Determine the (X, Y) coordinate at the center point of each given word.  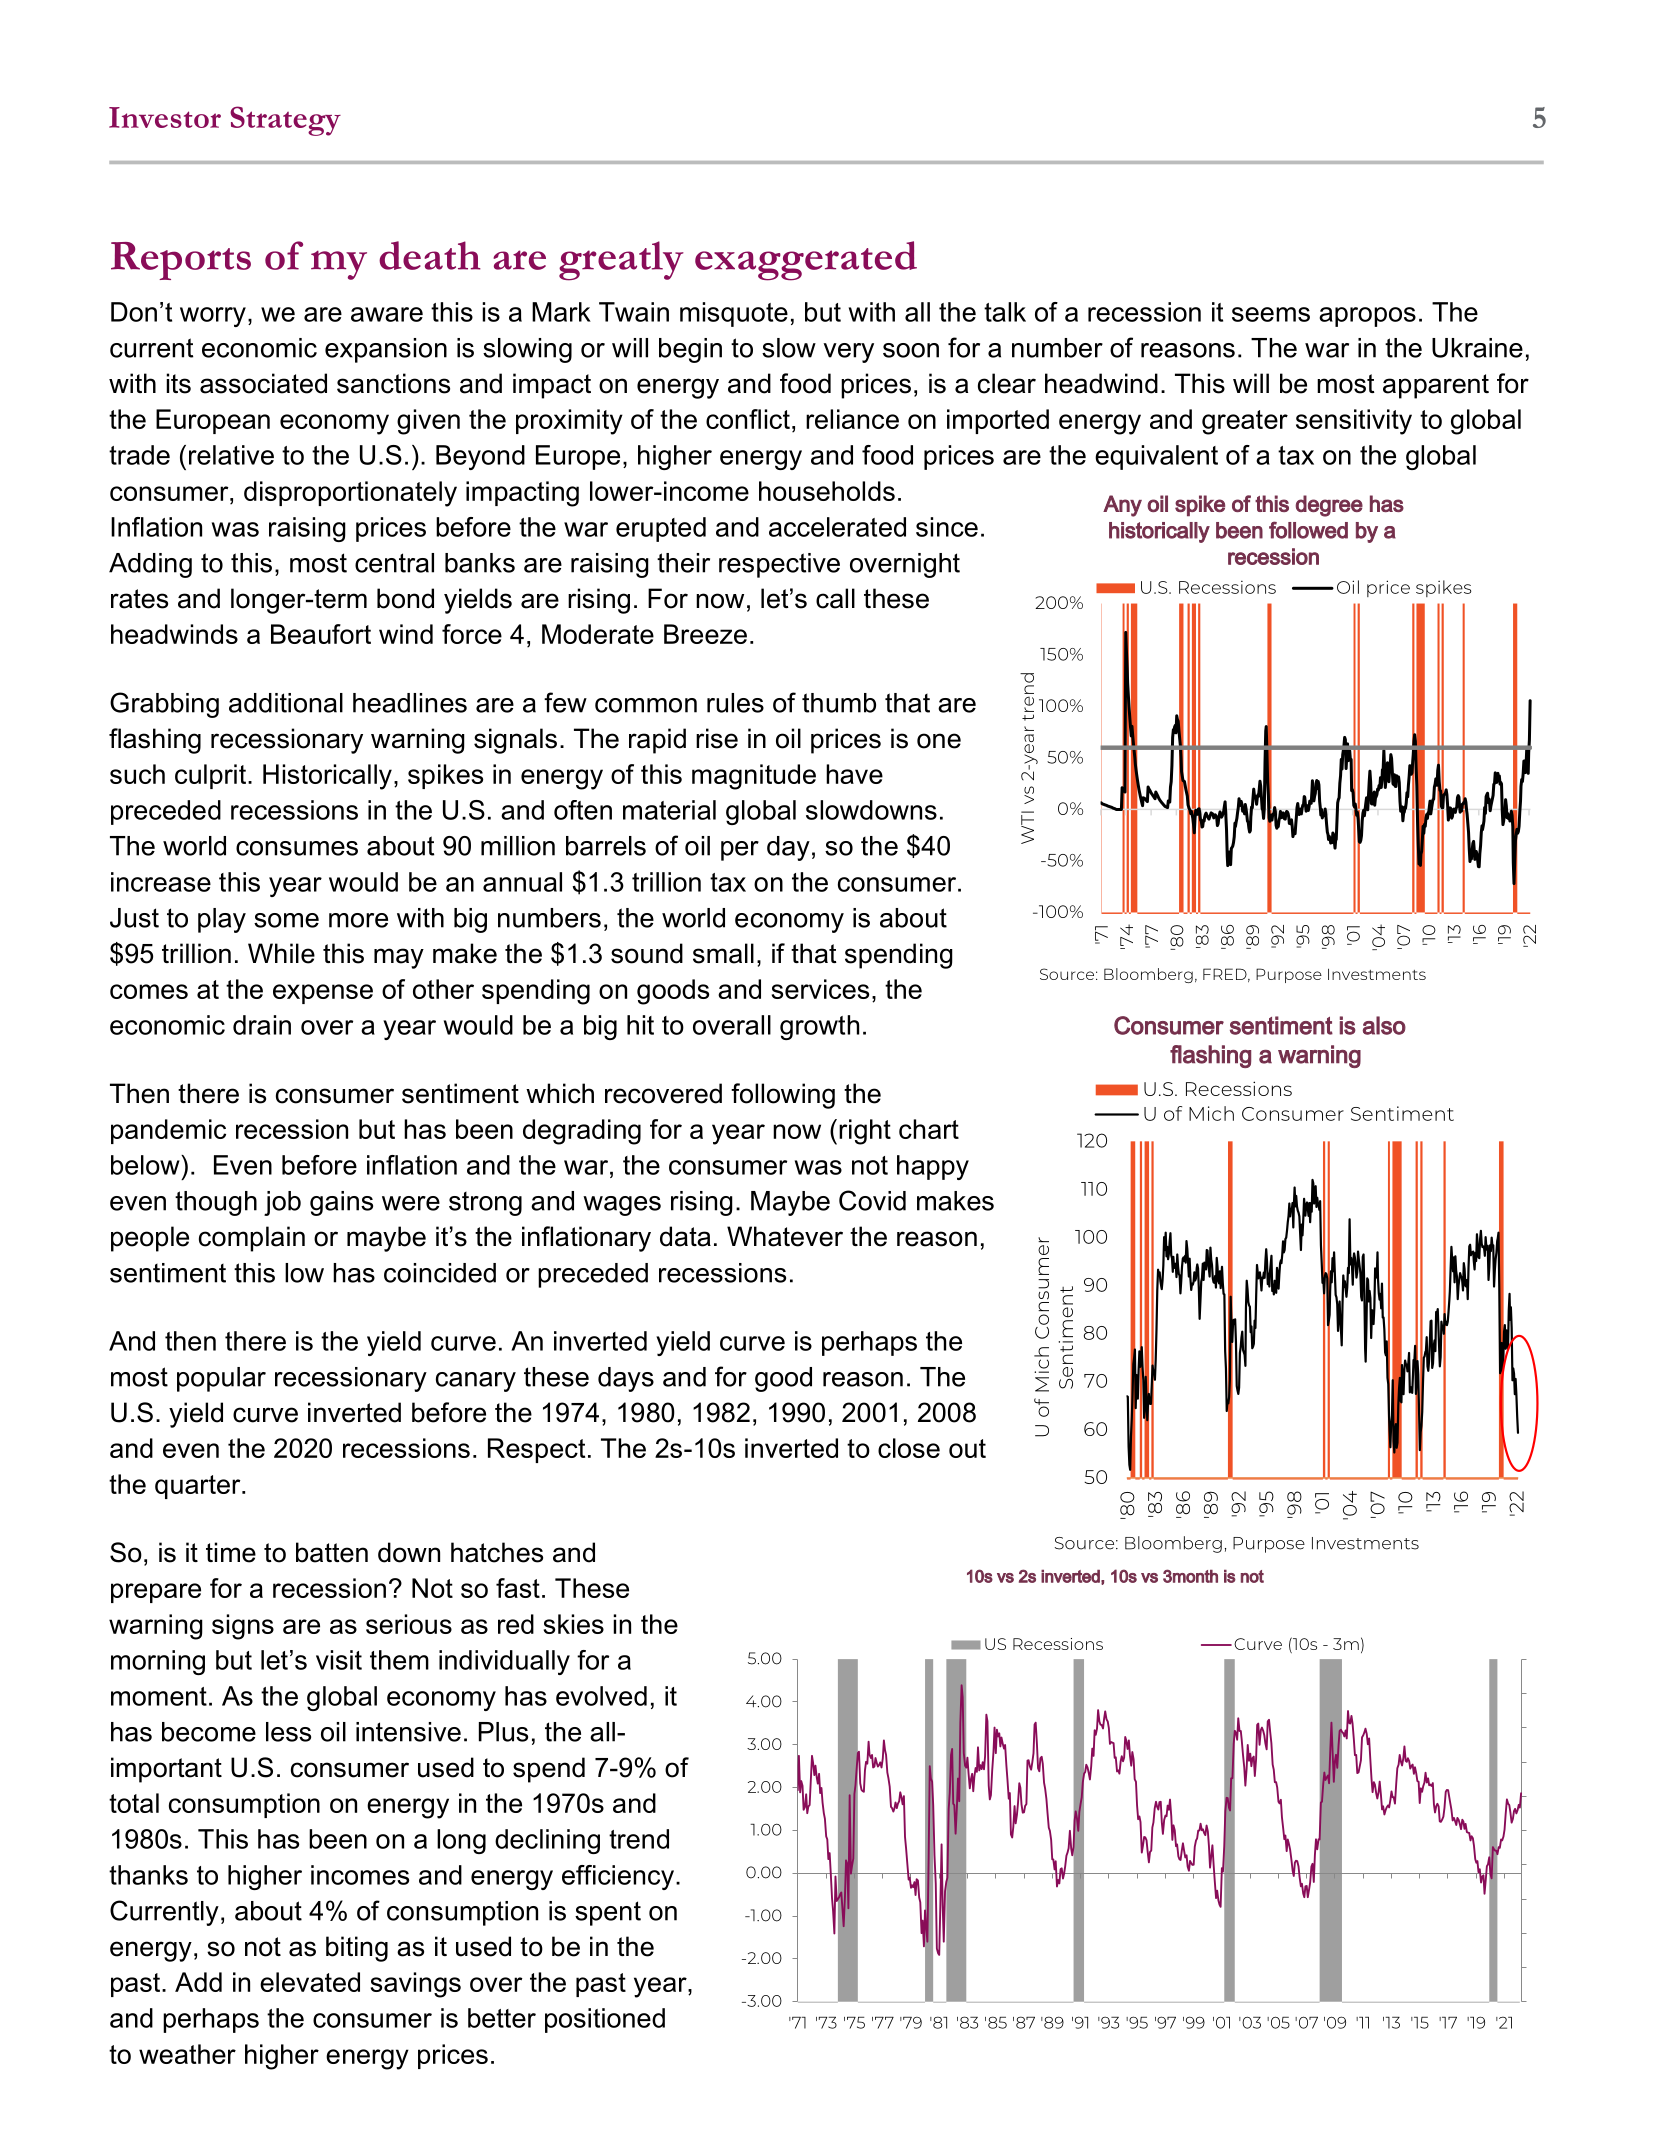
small (723, 953)
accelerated (837, 527)
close (909, 1448)
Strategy (285, 121)
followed (1308, 530)
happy (933, 1167)
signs (243, 1627)
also (1384, 1025)
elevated (310, 1982)
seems (1271, 314)
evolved (601, 1696)
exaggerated (806, 261)
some (286, 920)
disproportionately (350, 494)
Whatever (785, 1236)
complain (252, 1239)
